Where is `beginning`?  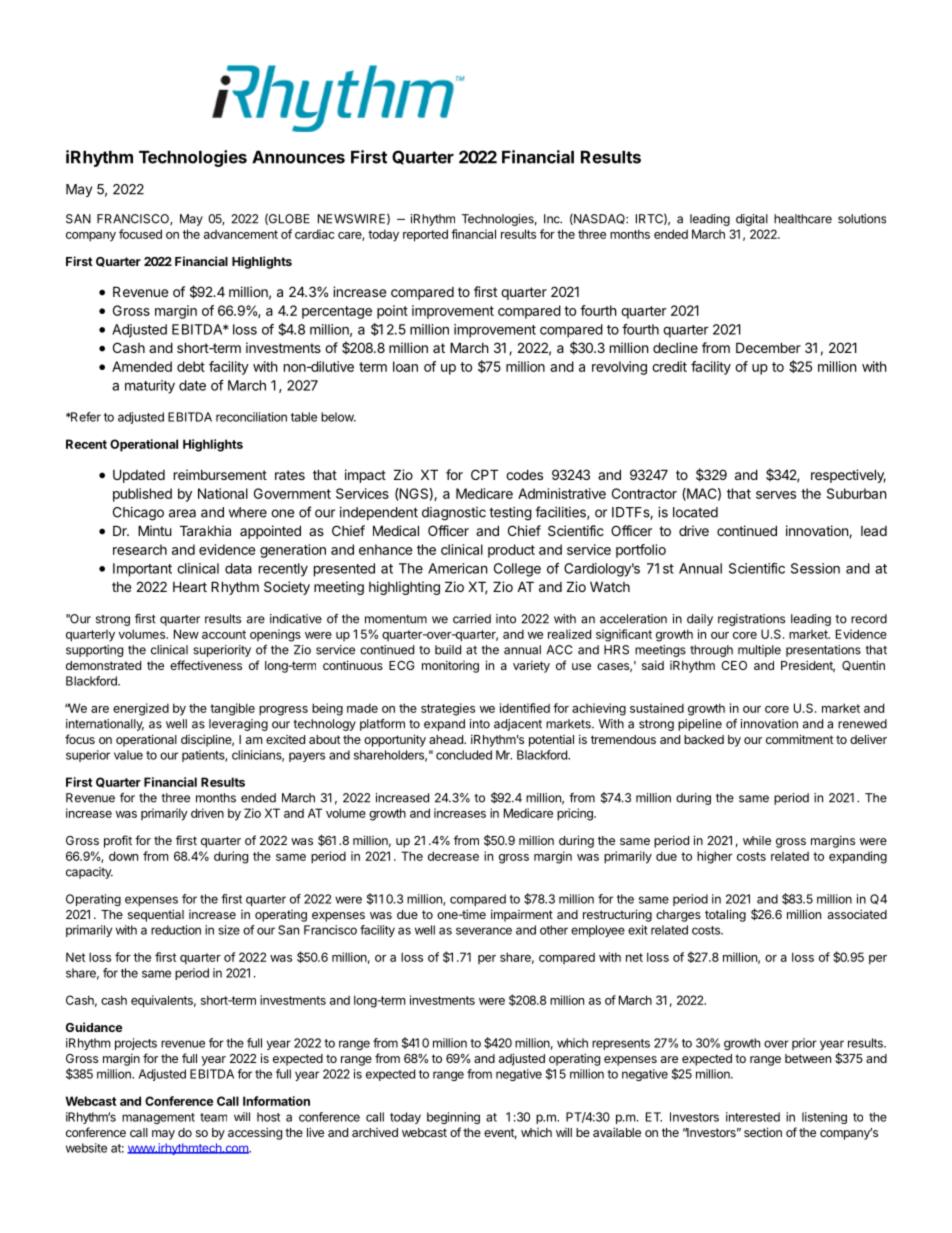 beginning is located at coordinates (453, 1118).
